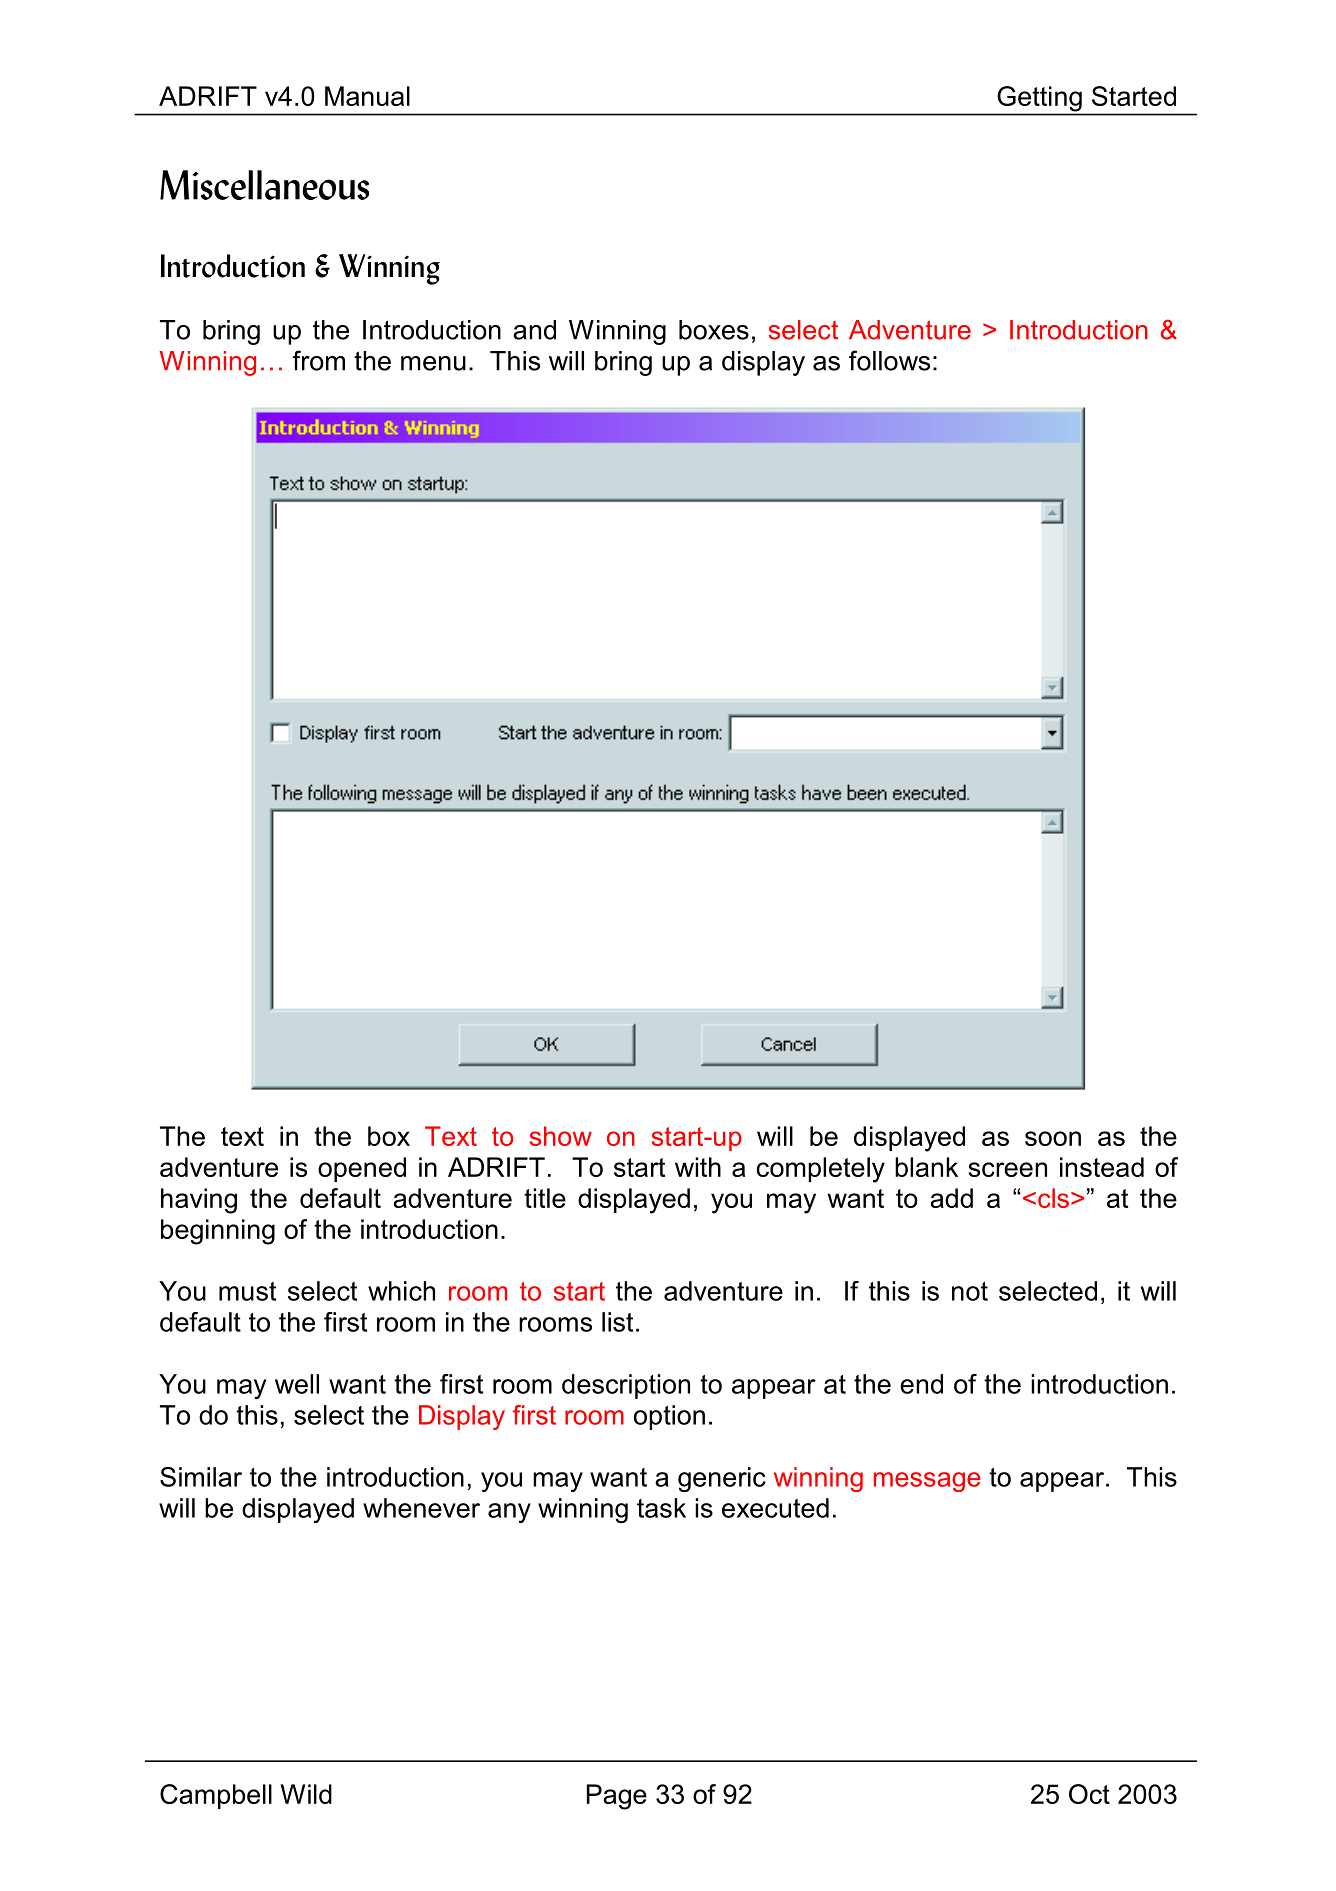 This screenshot has height=1891, width=1336. What do you see at coordinates (561, 1136) in the screenshot?
I see `show` at bounding box center [561, 1136].
